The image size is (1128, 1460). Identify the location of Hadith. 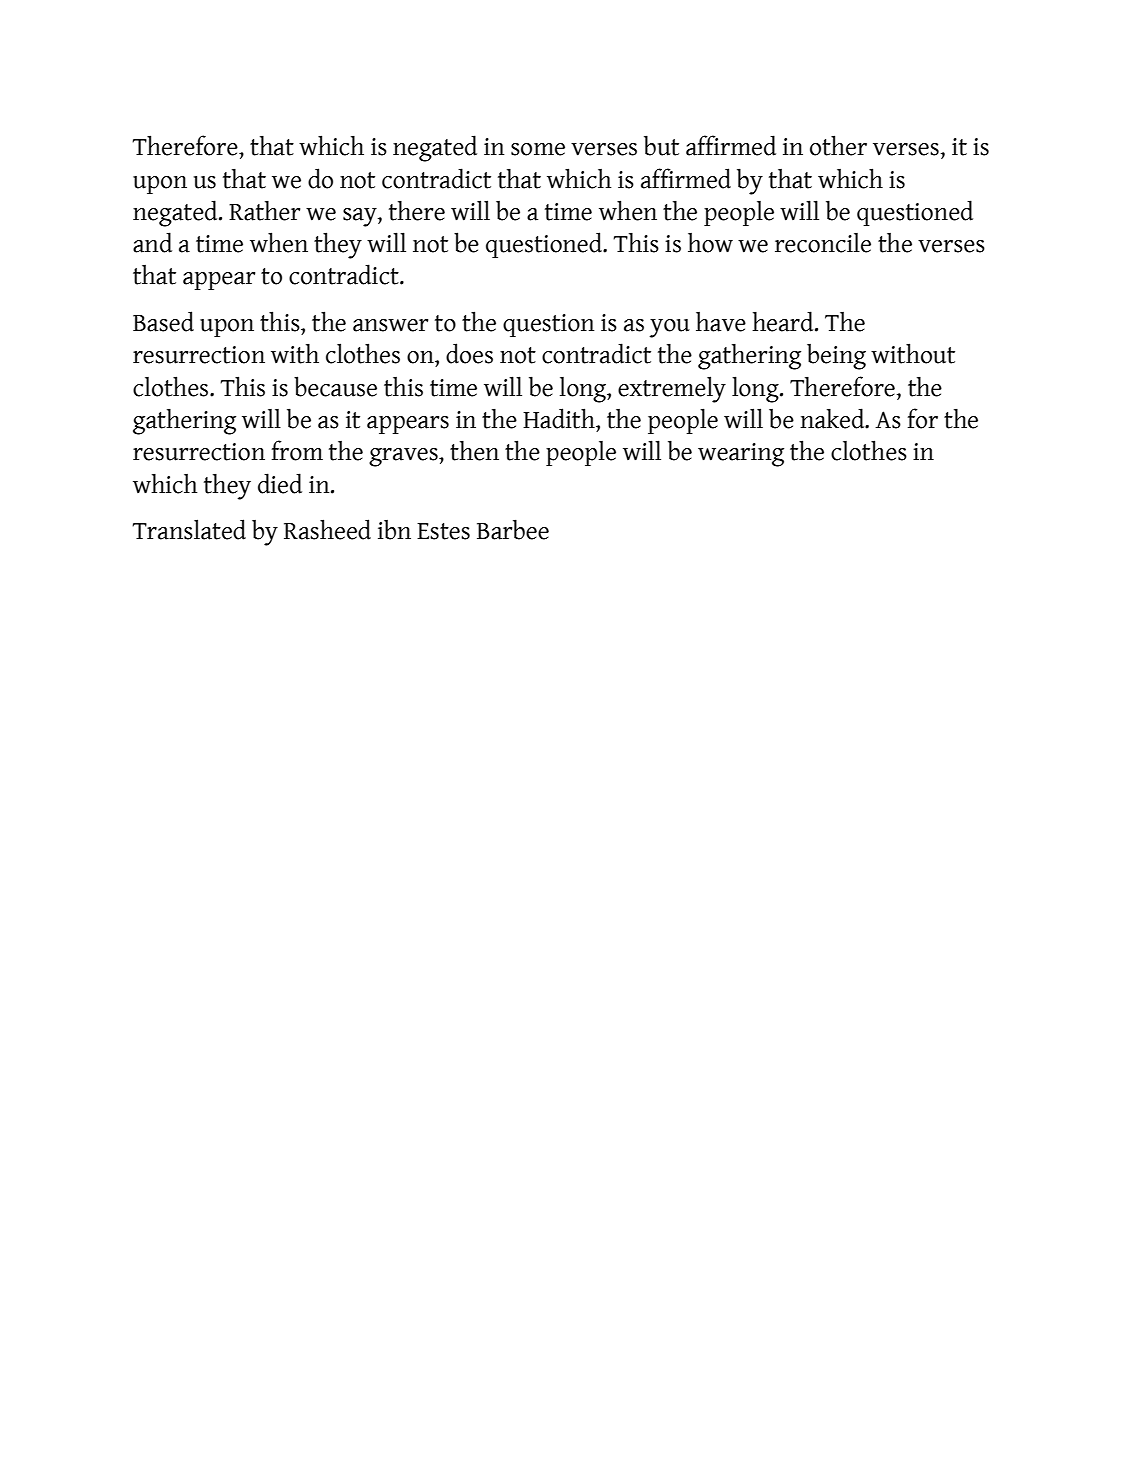
(560, 418).
